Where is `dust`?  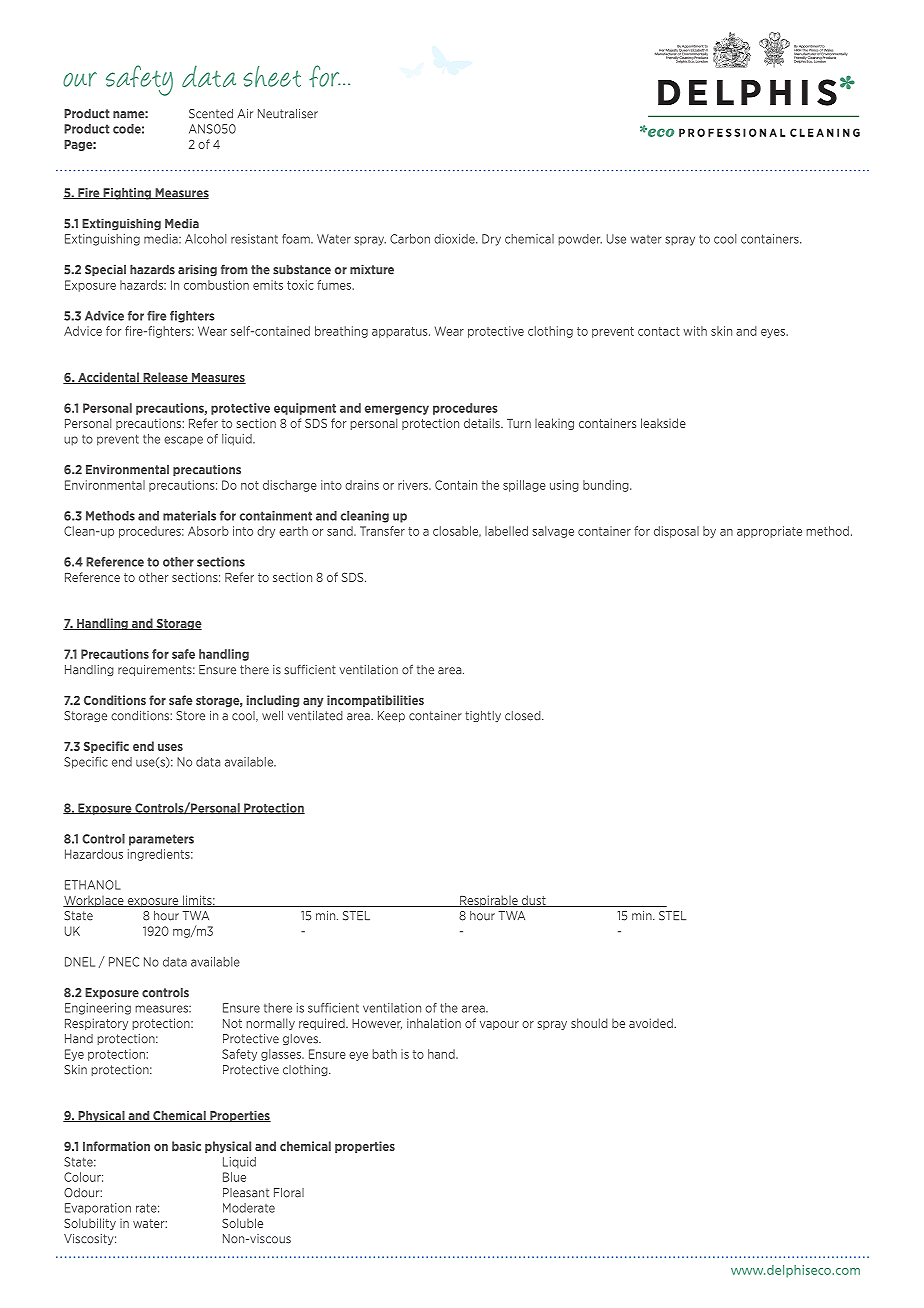 dust is located at coordinates (533, 901).
